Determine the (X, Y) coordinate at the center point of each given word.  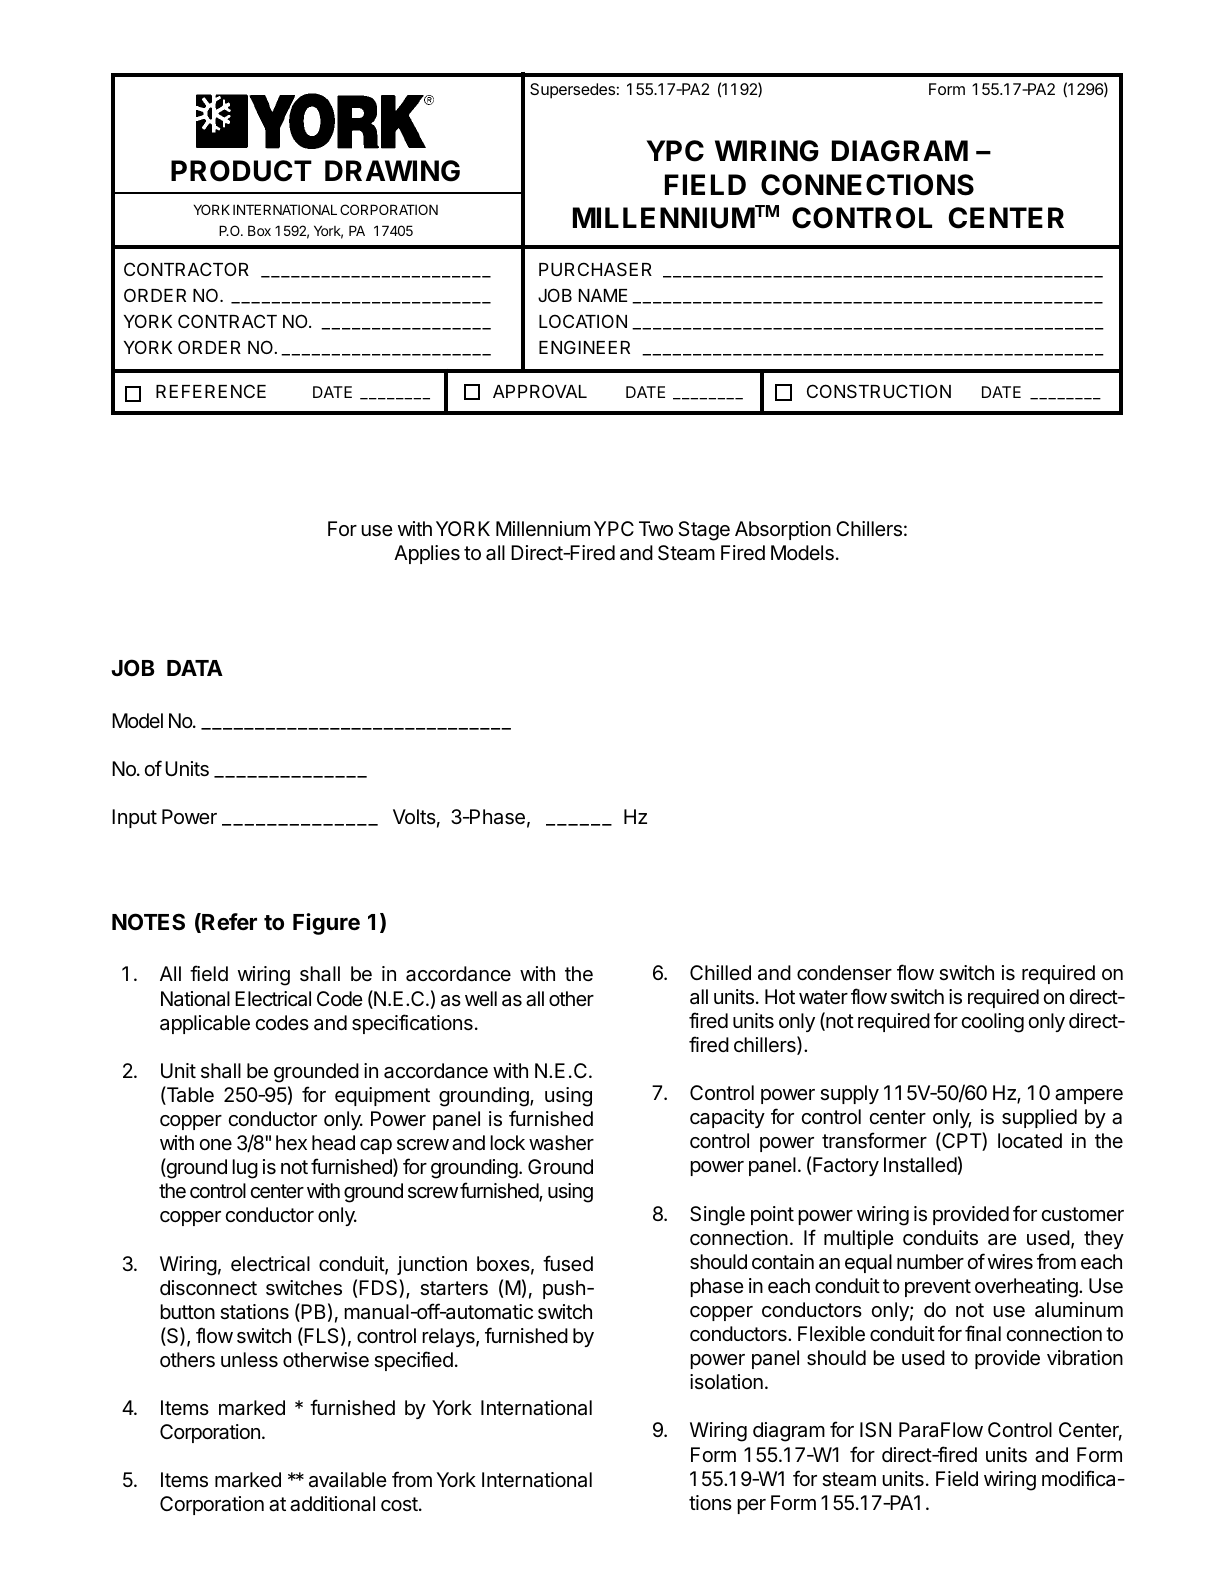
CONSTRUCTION (879, 391)
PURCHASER (595, 269)
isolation (726, 1382)
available (348, 1480)
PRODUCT (241, 171)
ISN (875, 1430)
